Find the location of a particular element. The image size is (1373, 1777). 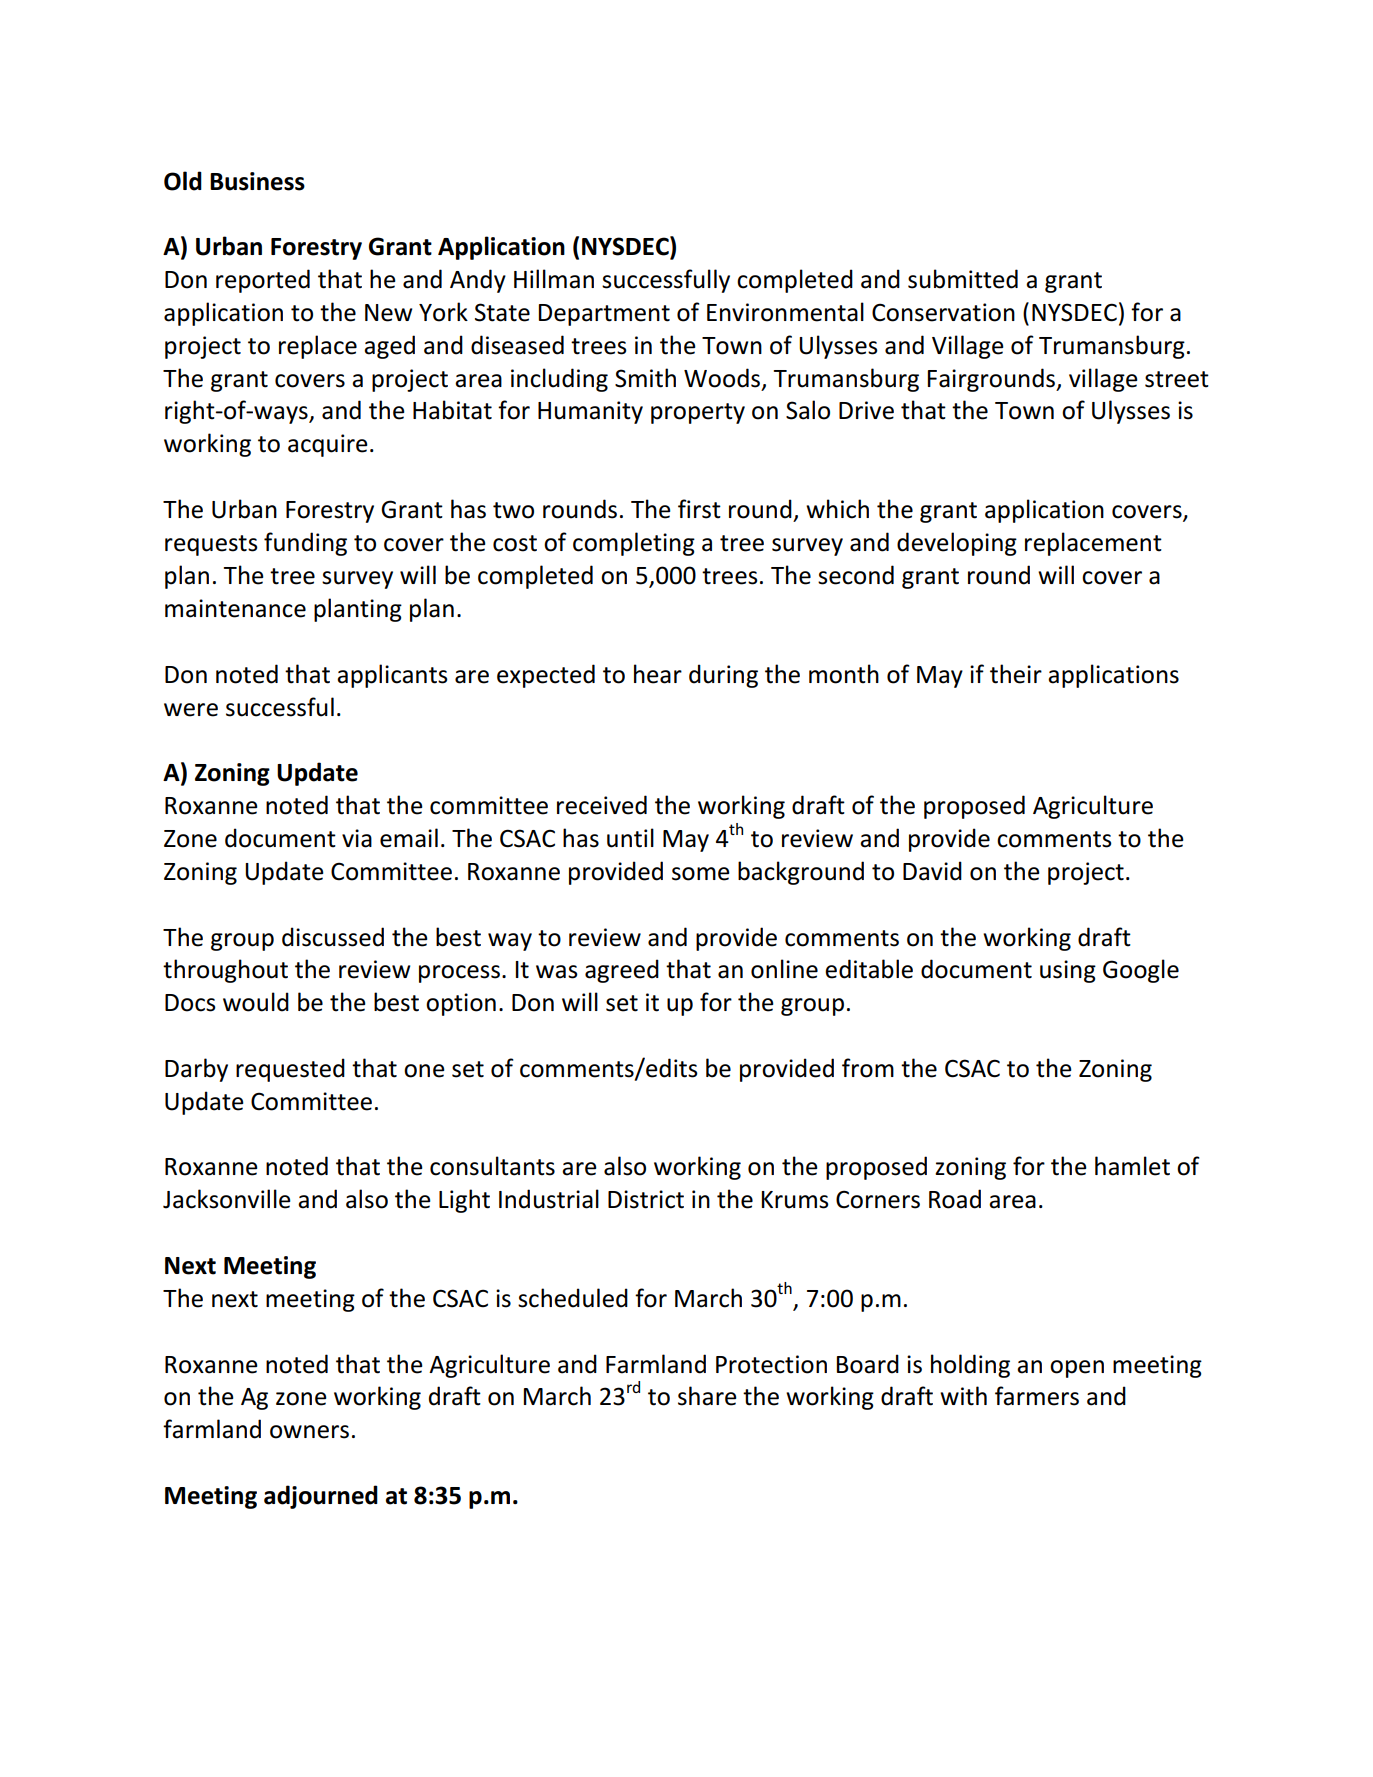

Business is located at coordinates (257, 181).
